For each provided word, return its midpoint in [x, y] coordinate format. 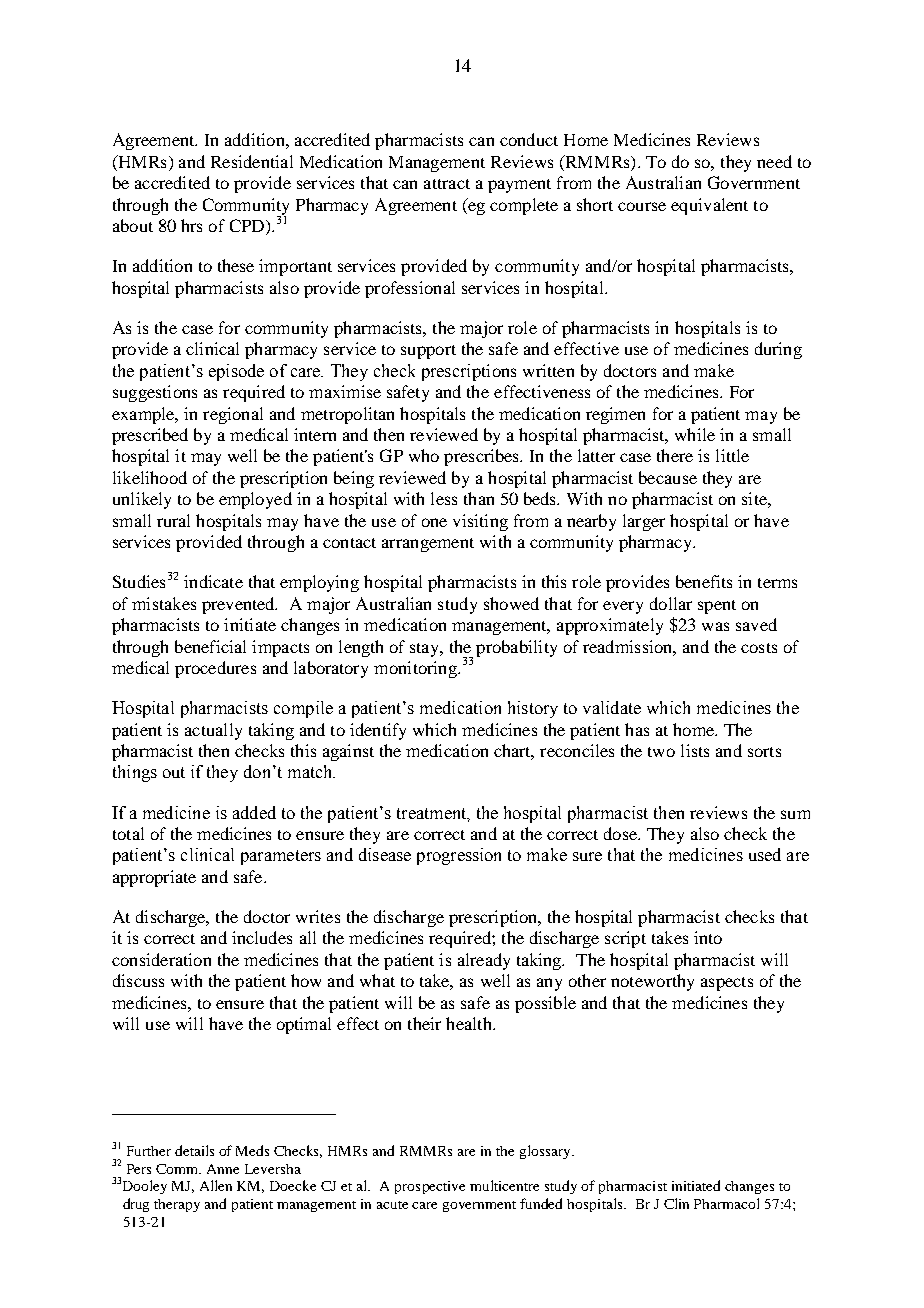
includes [262, 937]
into [708, 937]
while [695, 434]
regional [233, 415]
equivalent [709, 206]
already [484, 961]
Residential [252, 161]
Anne [223, 1169]
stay [426, 650]
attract [447, 184]
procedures [215, 669]
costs [759, 648]
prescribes [483, 457]
